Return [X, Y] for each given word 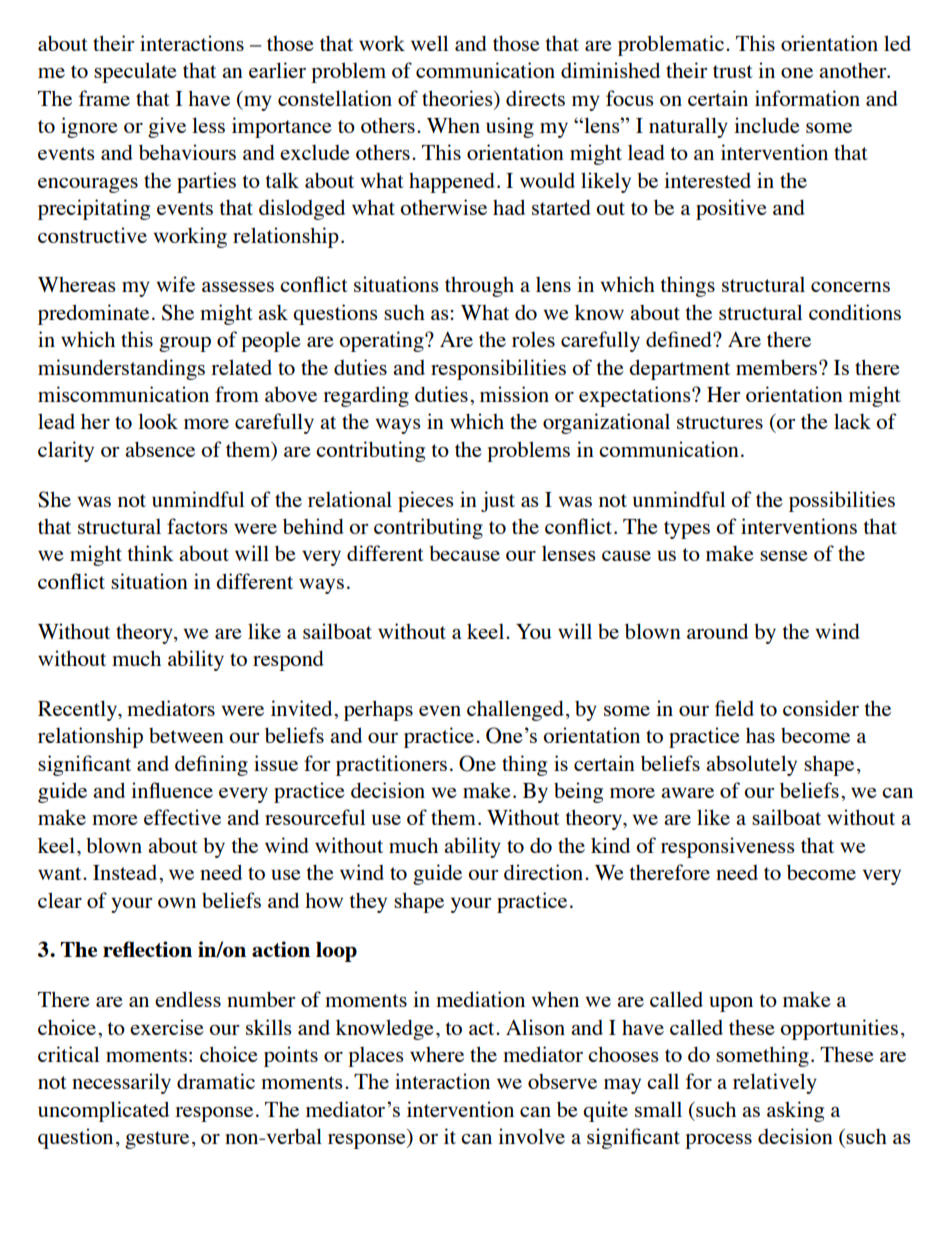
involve [531, 1136]
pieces [426, 501]
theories [458, 98]
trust [733, 71]
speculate [135, 72]
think [150, 553]
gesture [157, 1140]
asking [795, 1111]
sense [784, 556]
